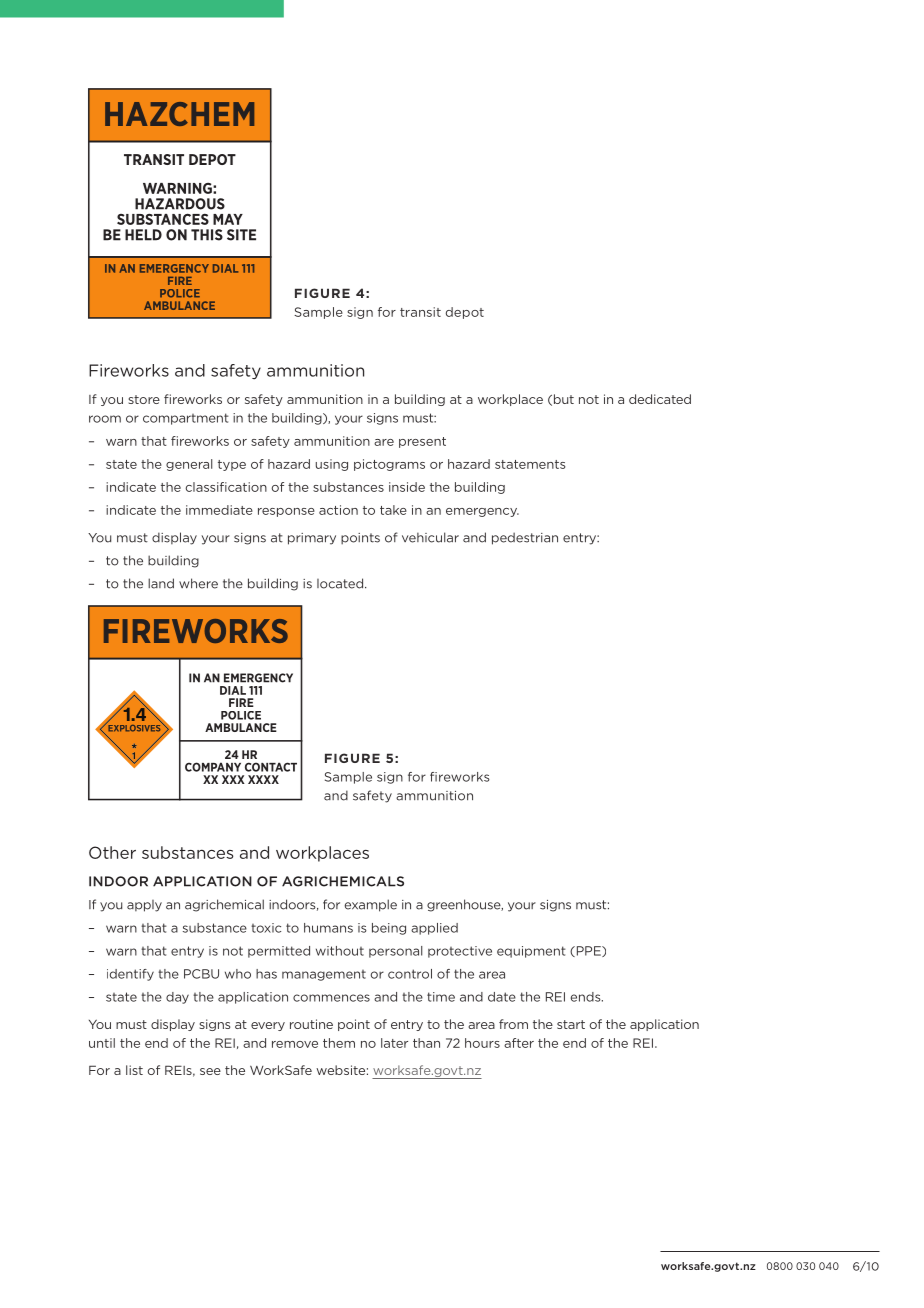 The width and height of the image is (924, 1308). I want to click on later, so click(394, 1043).
